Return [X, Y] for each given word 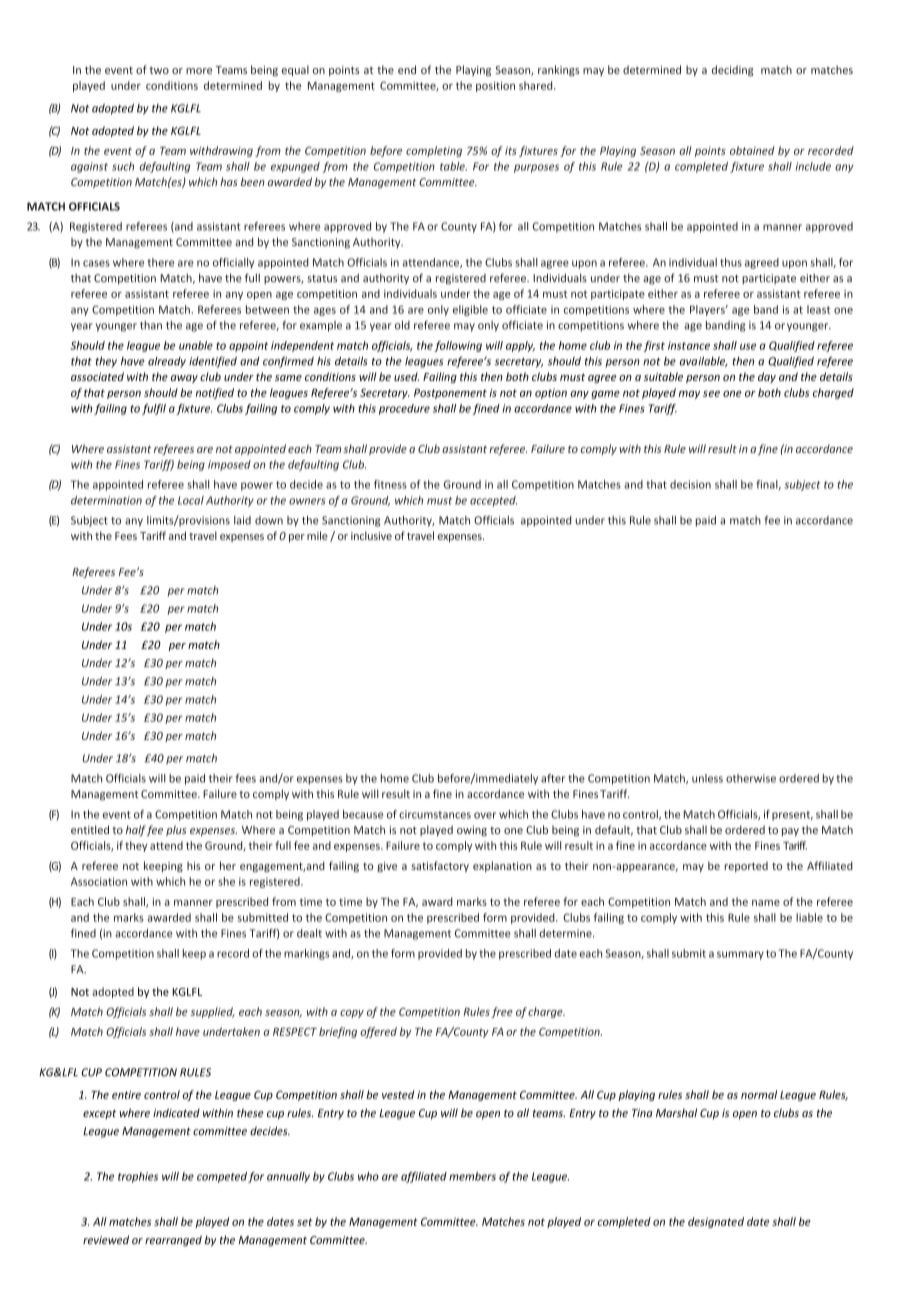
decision [690, 484]
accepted [493, 501]
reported [746, 866]
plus [176, 830]
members [472, 1176]
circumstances [435, 814]
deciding [733, 70]
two [159, 70]
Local [191, 500]
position [495, 86]
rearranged [173, 1241]
